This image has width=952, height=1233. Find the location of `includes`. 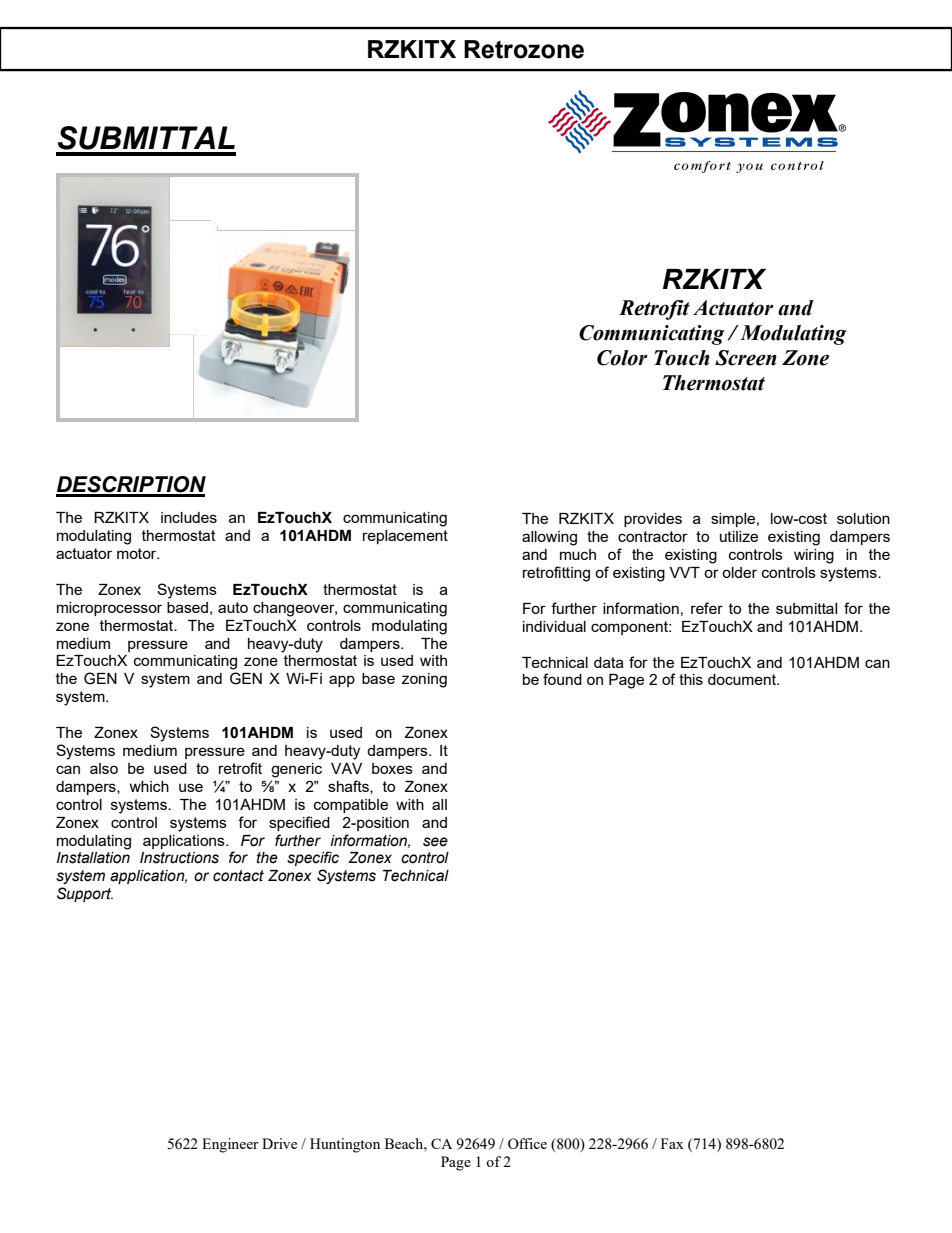

includes is located at coordinates (189, 517).
